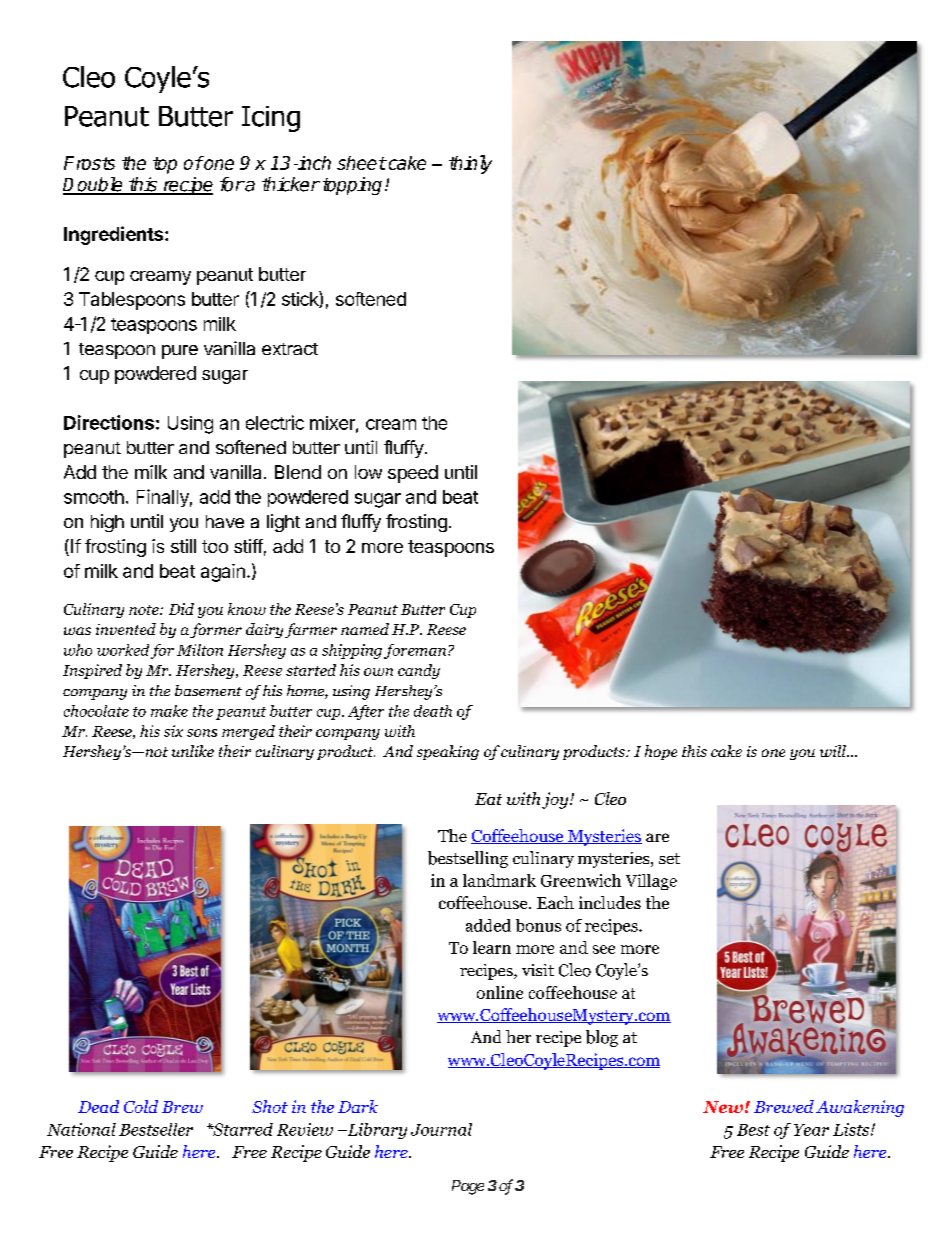 The width and height of the document is (952, 1233). What do you see at coordinates (441, 1129) in the document?
I see `Journal` at bounding box center [441, 1129].
